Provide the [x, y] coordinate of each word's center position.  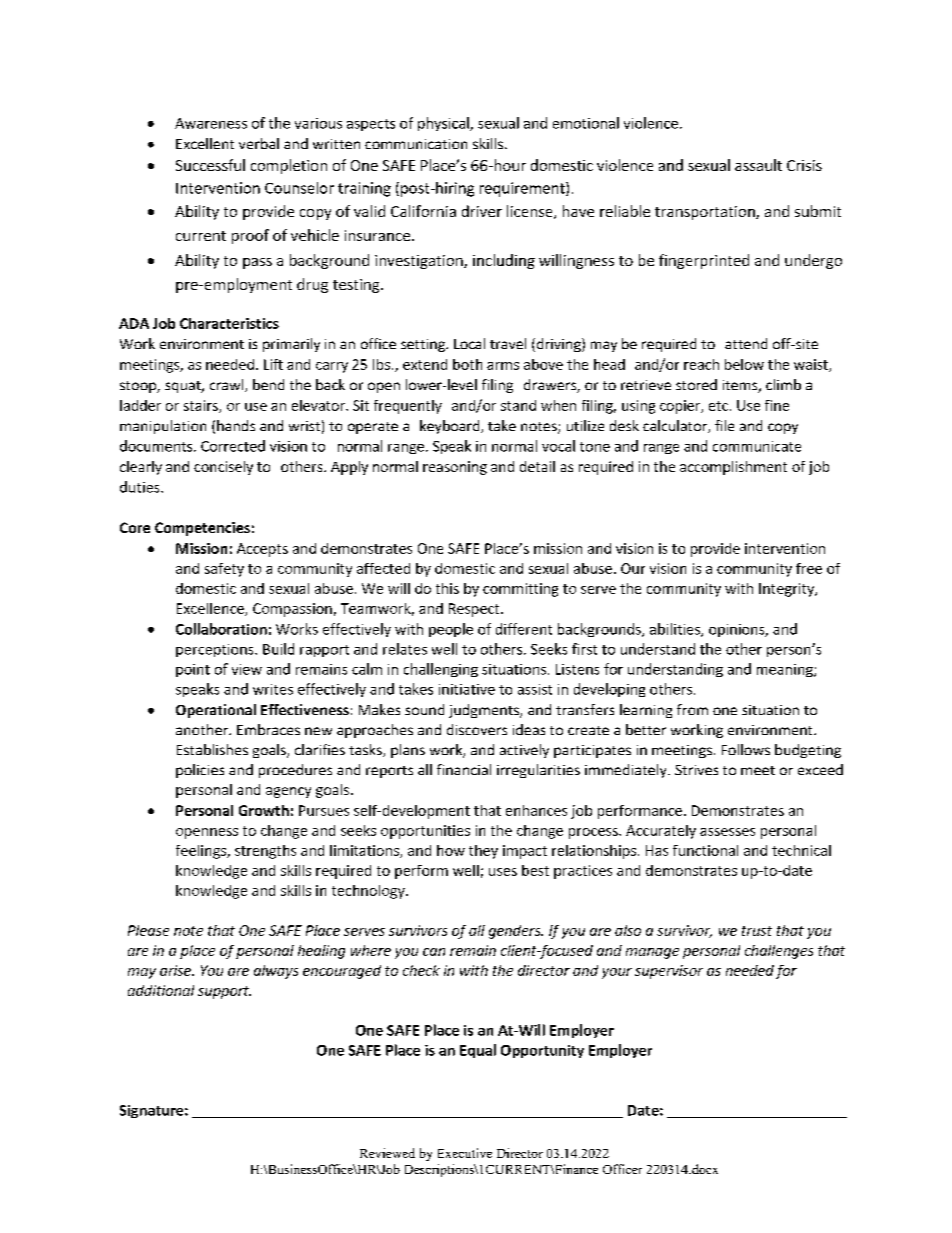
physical [444, 124]
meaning [786, 670]
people [451, 630]
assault [758, 165]
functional [705, 850]
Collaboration [221, 629]
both [467, 364]
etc [718, 406]
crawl [228, 385]
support [224, 992]
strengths [265, 852]
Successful [210, 165]
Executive [465, 1153]
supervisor [669, 972]
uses [503, 872]
